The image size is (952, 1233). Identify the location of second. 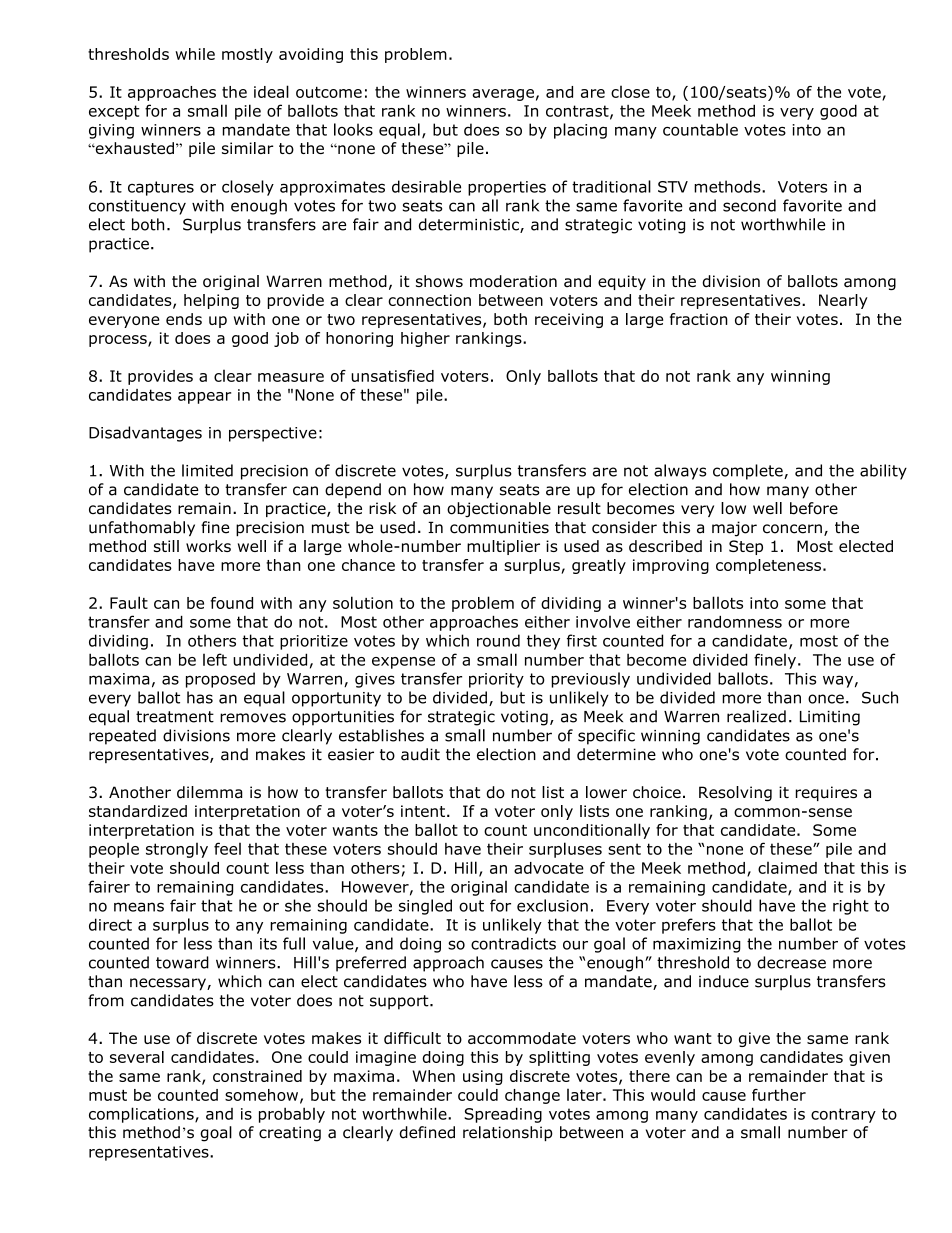
(749, 205).
